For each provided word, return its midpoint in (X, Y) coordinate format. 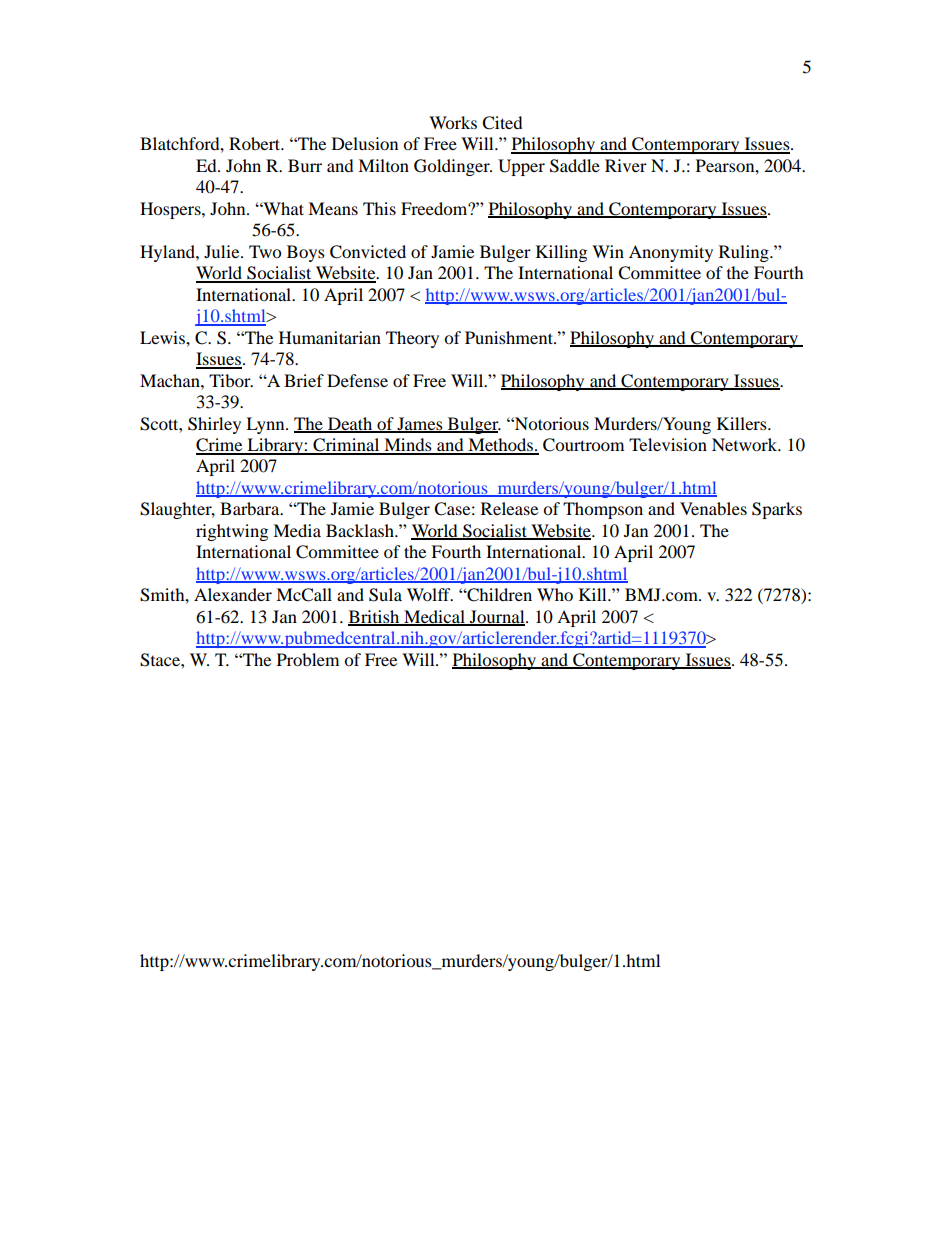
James (420, 424)
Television (668, 444)
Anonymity (671, 253)
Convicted (368, 252)
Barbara (251, 508)
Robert (256, 143)
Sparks (777, 510)
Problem (308, 659)
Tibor (231, 380)
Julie (223, 251)
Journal (497, 618)
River (626, 165)
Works (453, 122)
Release (509, 508)
